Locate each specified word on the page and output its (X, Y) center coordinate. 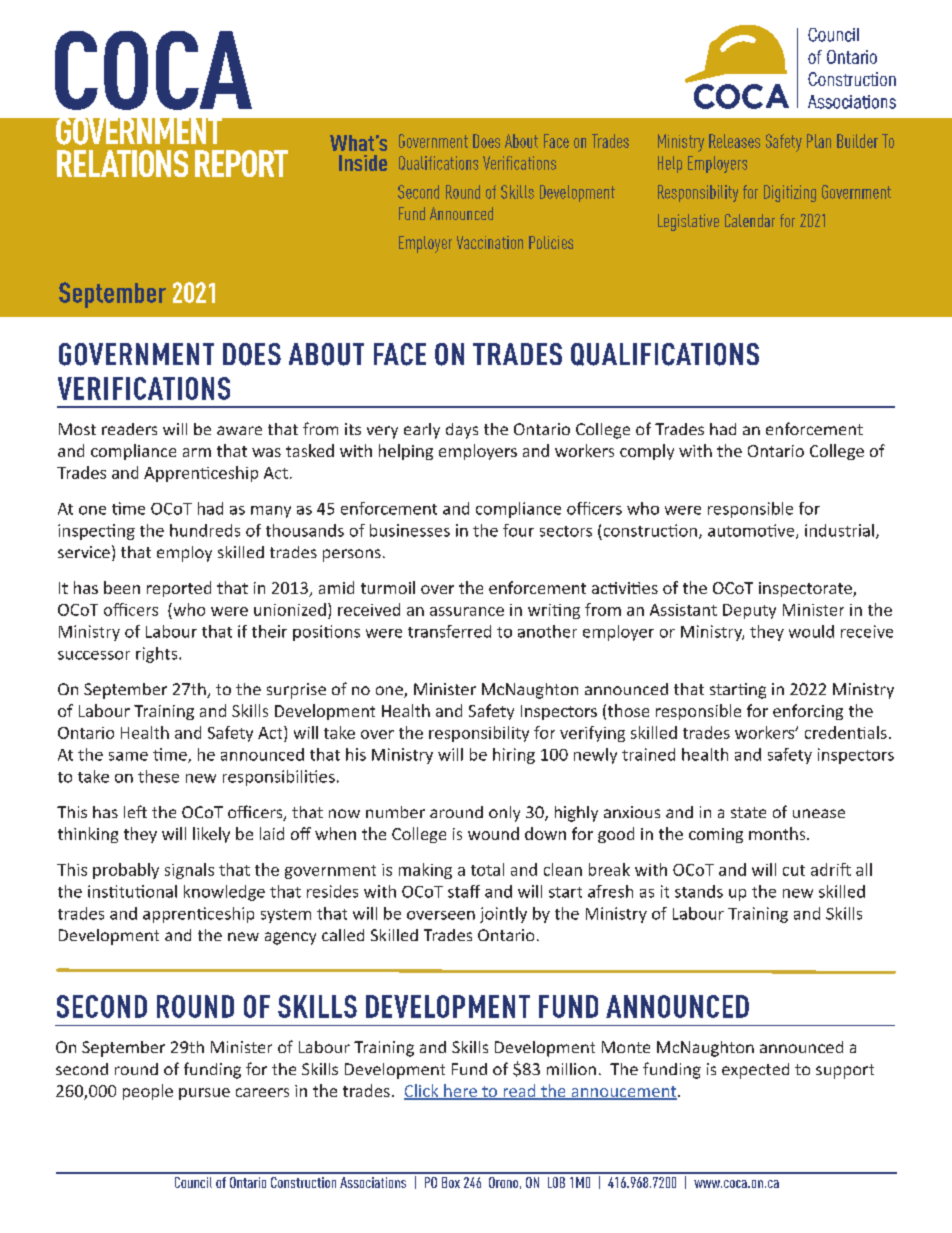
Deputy (749, 611)
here (460, 1092)
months (778, 833)
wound (493, 833)
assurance (467, 611)
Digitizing (790, 193)
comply (647, 452)
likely (211, 835)
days (462, 431)
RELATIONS (122, 163)
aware (239, 430)
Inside (363, 163)
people (148, 1092)
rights (158, 655)
